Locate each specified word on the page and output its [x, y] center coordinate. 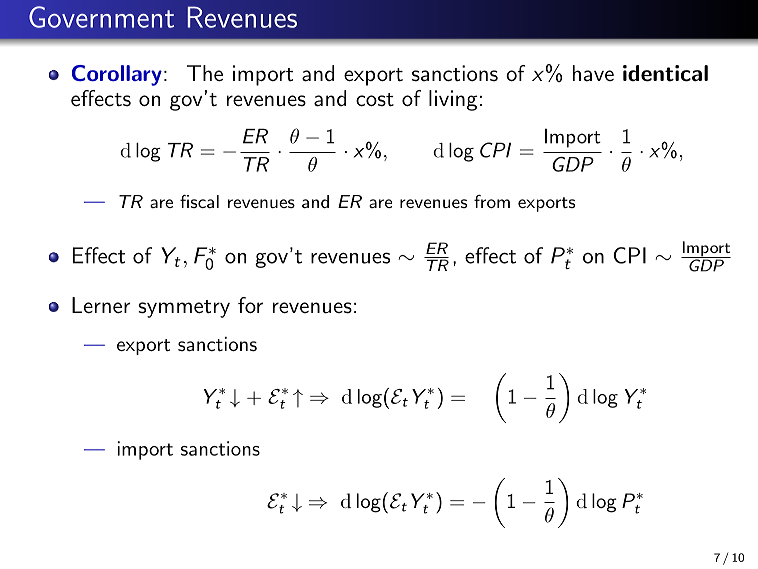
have [593, 73]
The [205, 73]
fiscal [199, 201]
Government [101, 17]
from [492, 201]
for [250, 305]
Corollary [117, 75]
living [453, 100]
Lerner [101, 305]
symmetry [184, 309]
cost [375, 100]
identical [665, 73]
